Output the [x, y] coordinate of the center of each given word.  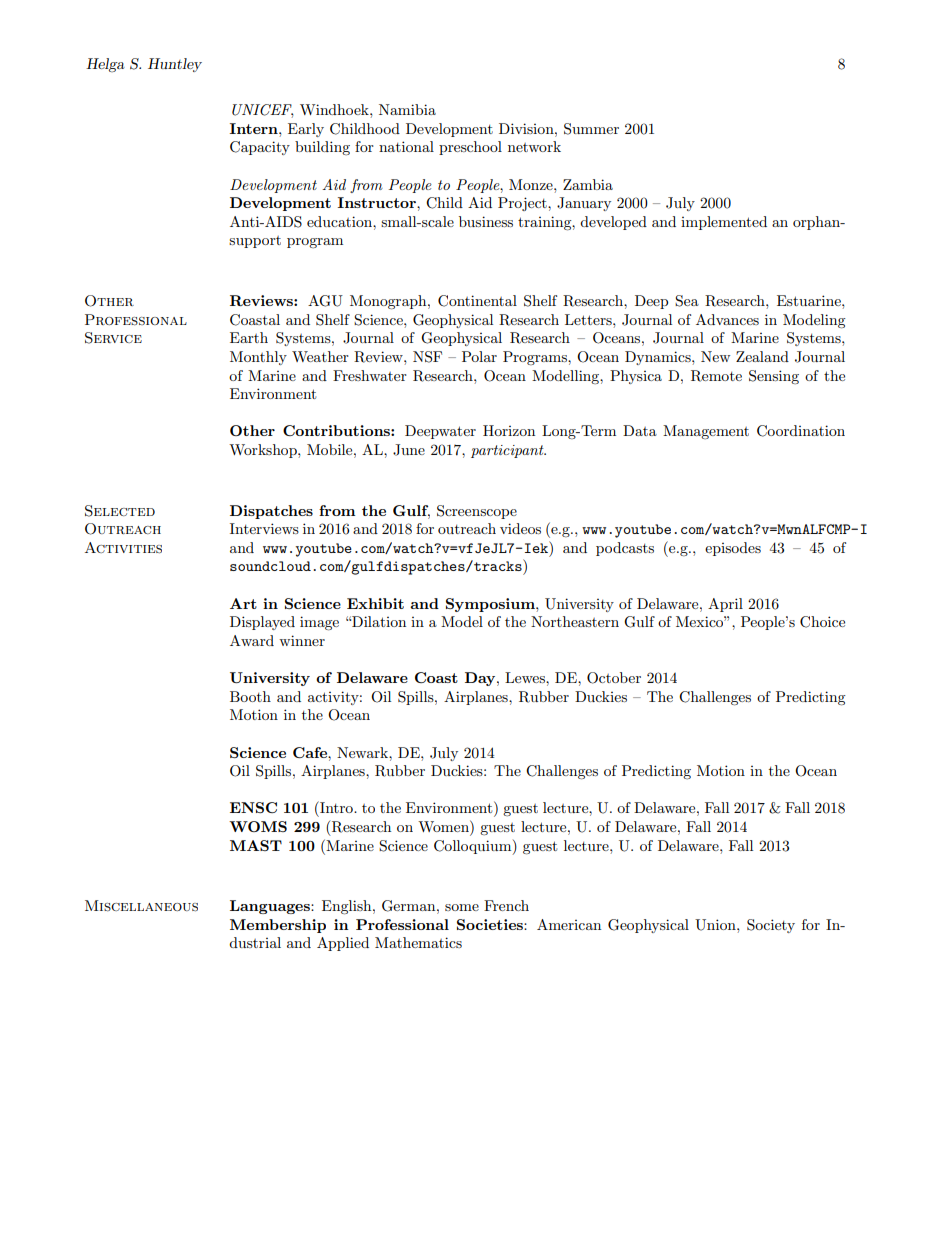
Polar [479, 356]
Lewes [526, 677]
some [462, 907]
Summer [591, 129]
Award [252, 640]
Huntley [175, 65]
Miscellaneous [141, 906]
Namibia [407, 109]
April [725, 605]
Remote [716, 376]
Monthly [258, 358]
